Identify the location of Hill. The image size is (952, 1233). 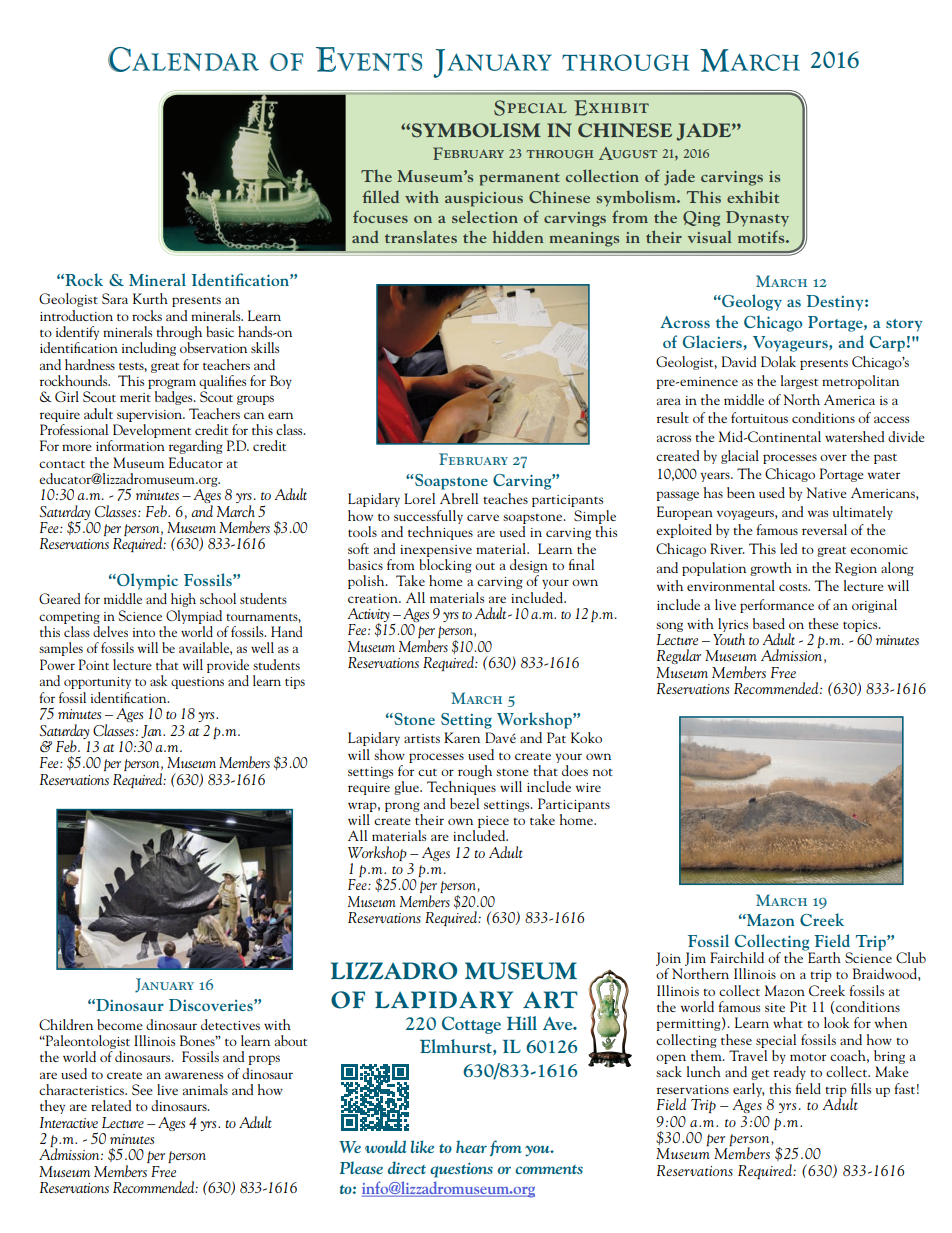
(522, 1023).
